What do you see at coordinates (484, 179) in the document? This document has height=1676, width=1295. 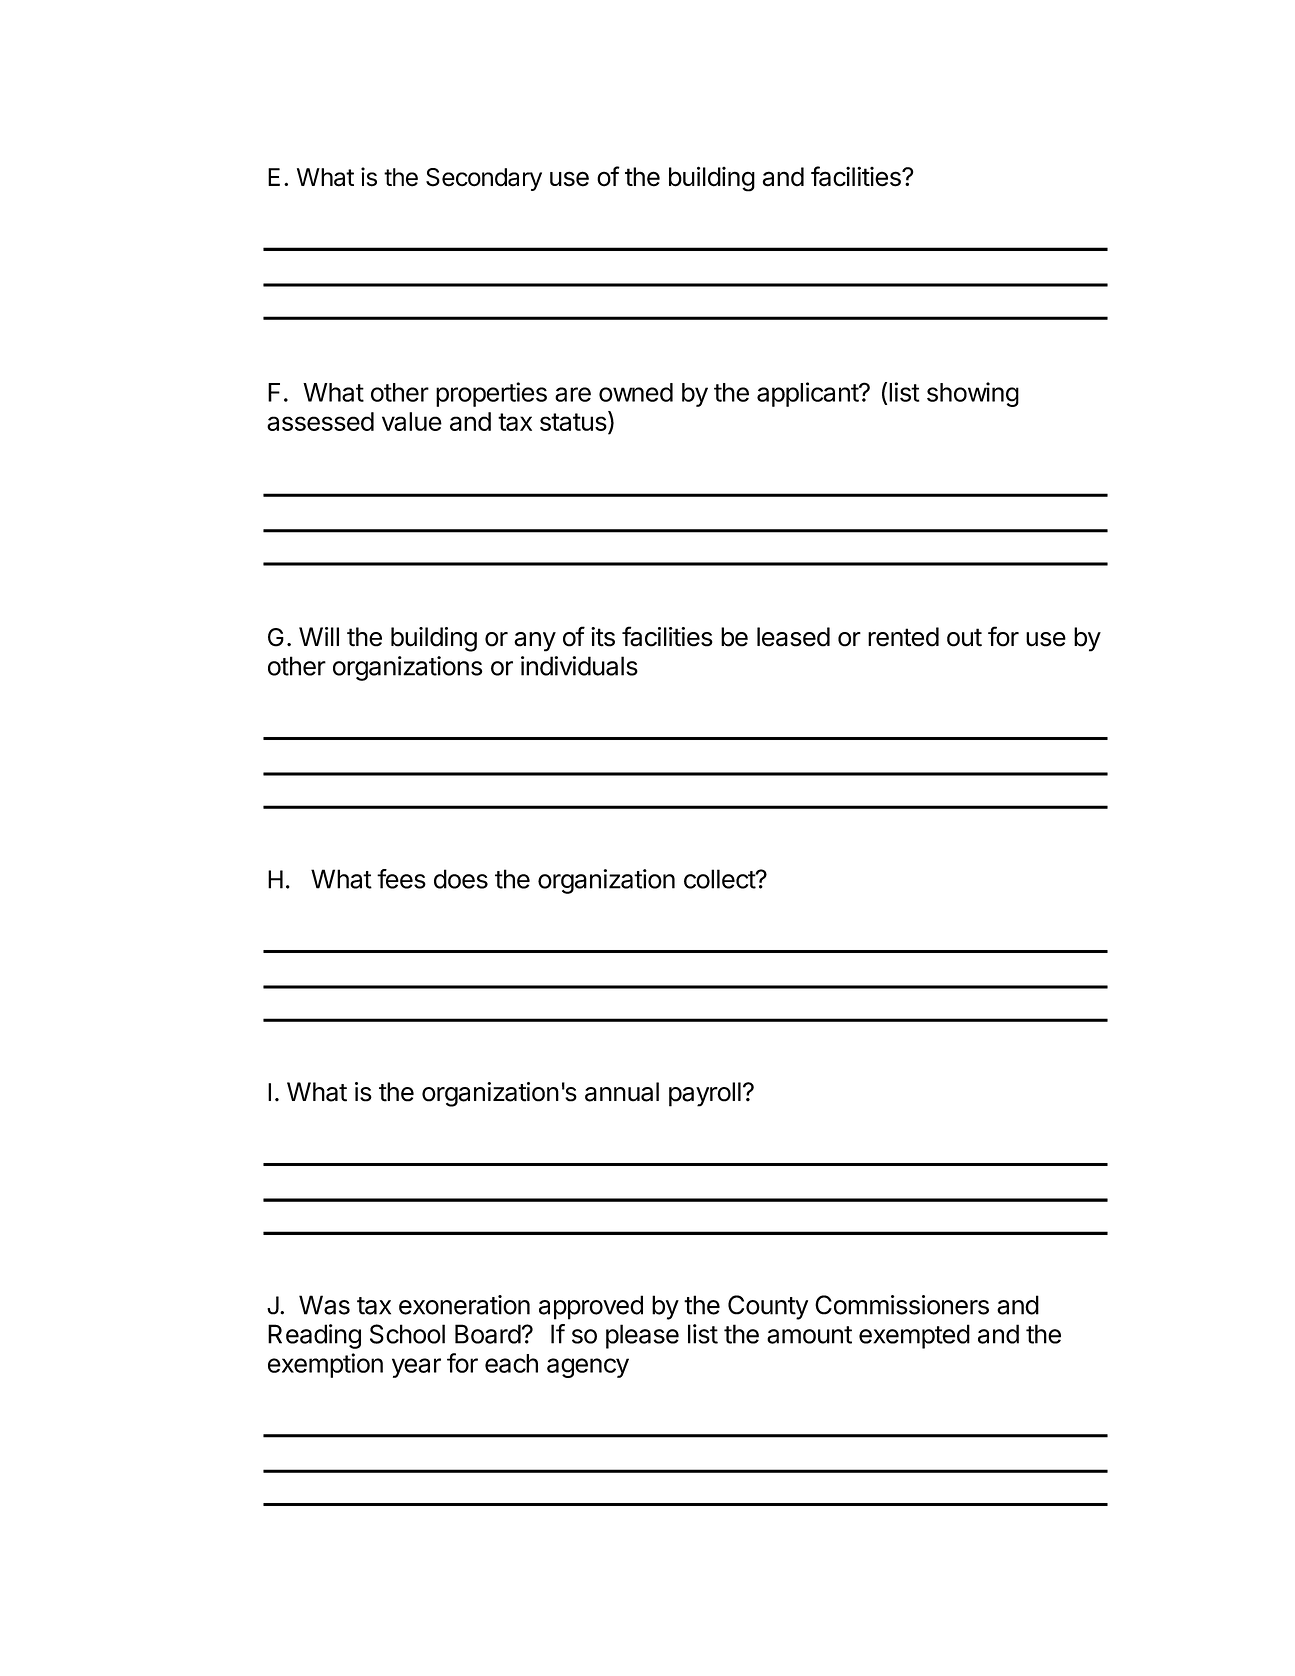 I see `Secondary` at bounding box center [484, 179].
